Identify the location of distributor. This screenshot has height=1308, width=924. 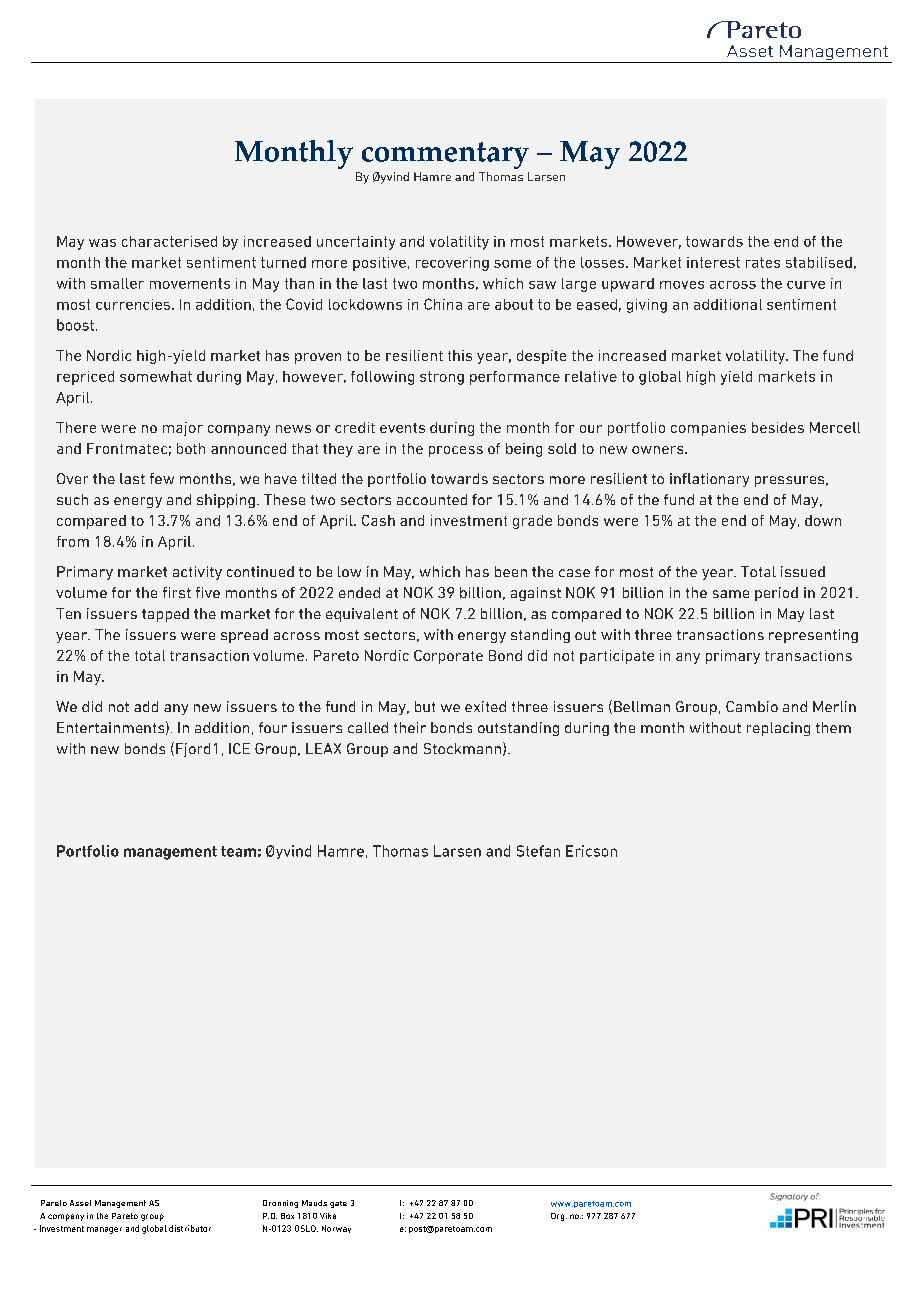
(190, 1228).
